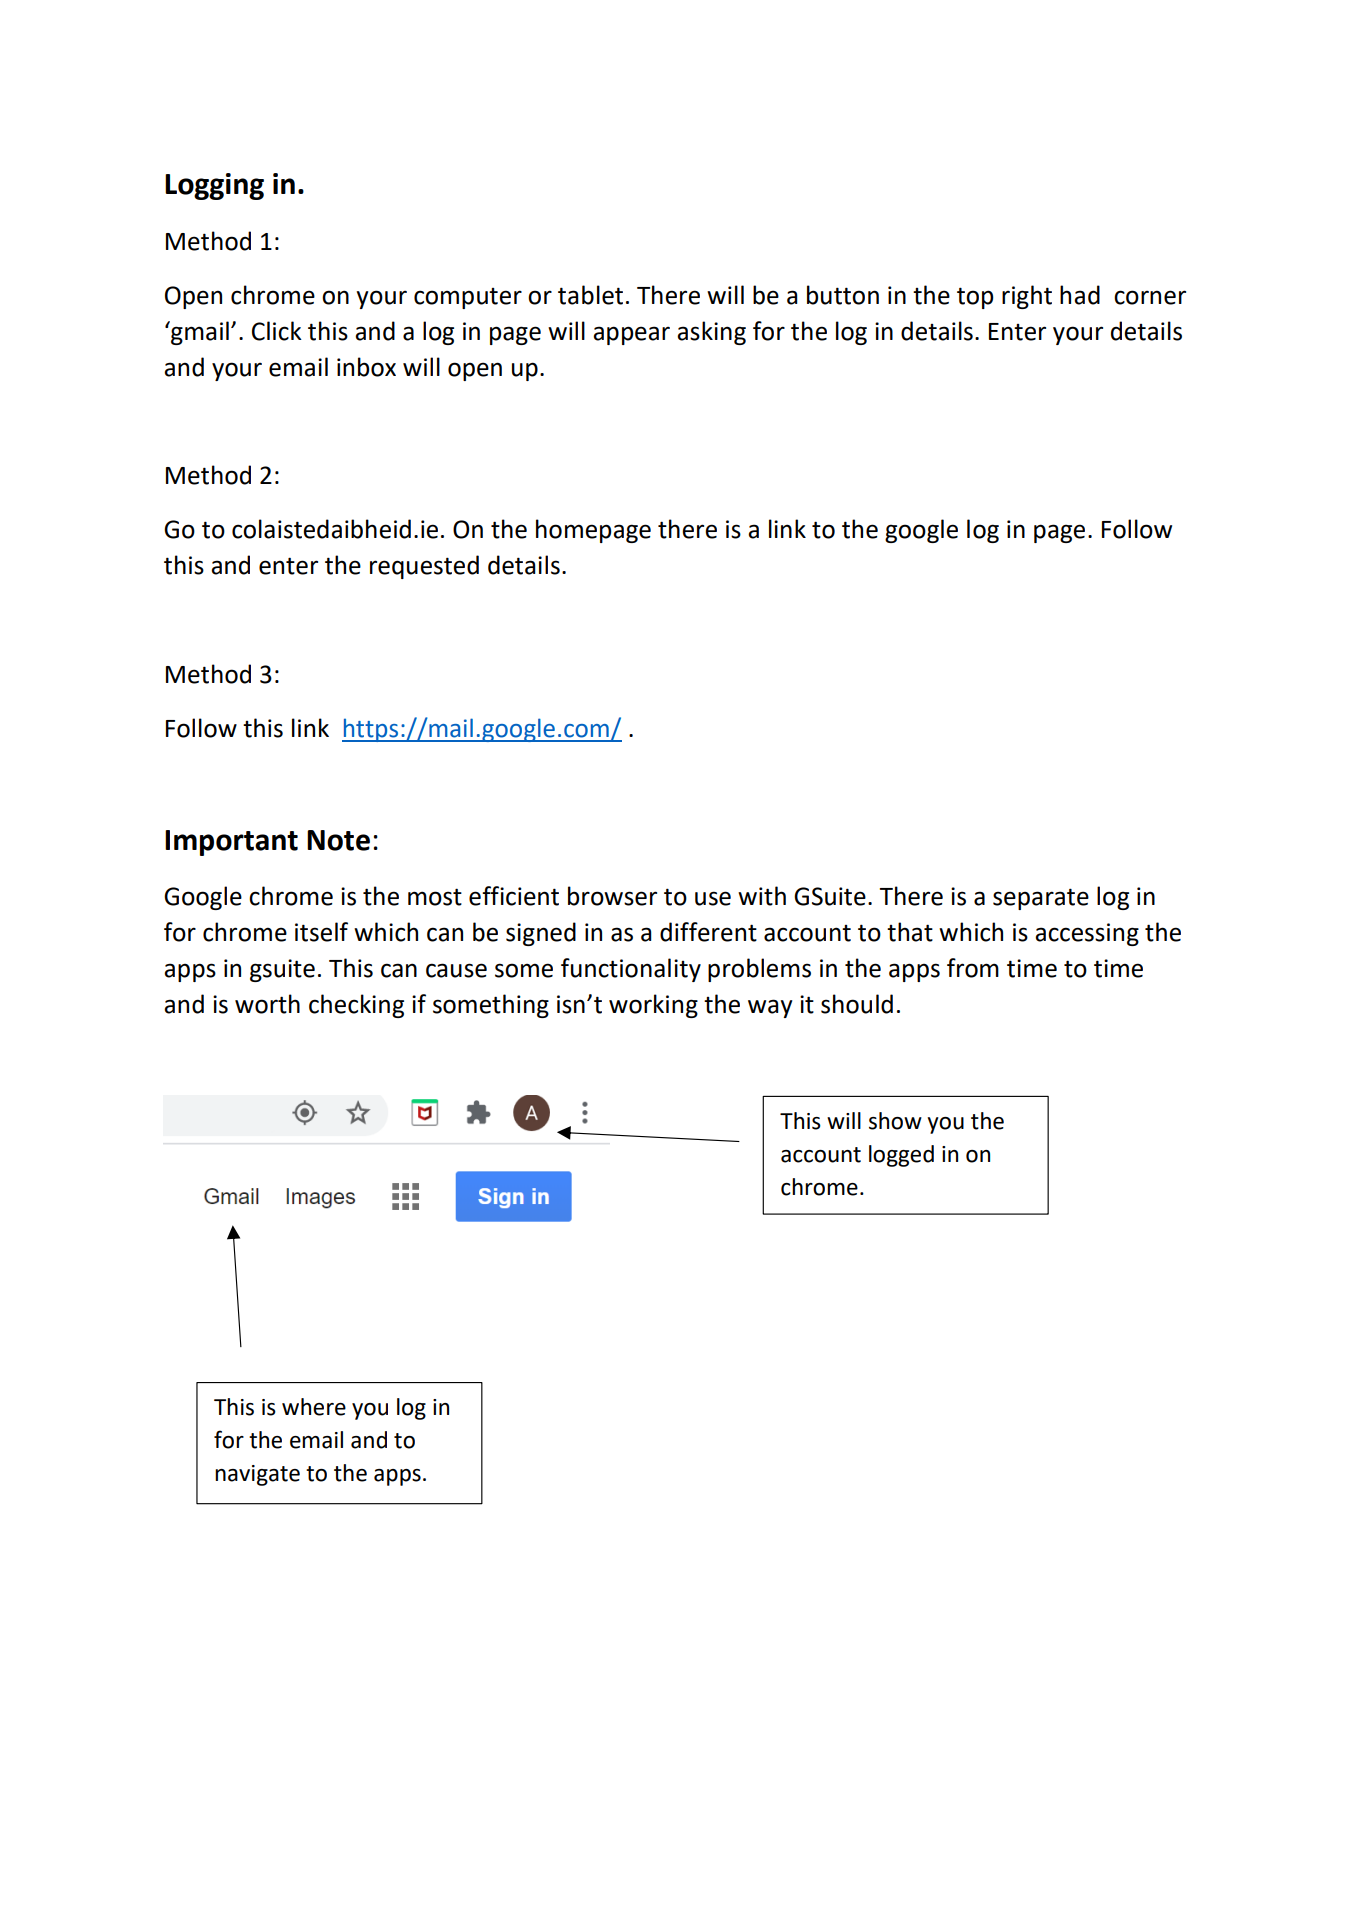  What do you see at coordinates (1027, 297) in the page?
I see `right` at bounding box center [1027, 297].
